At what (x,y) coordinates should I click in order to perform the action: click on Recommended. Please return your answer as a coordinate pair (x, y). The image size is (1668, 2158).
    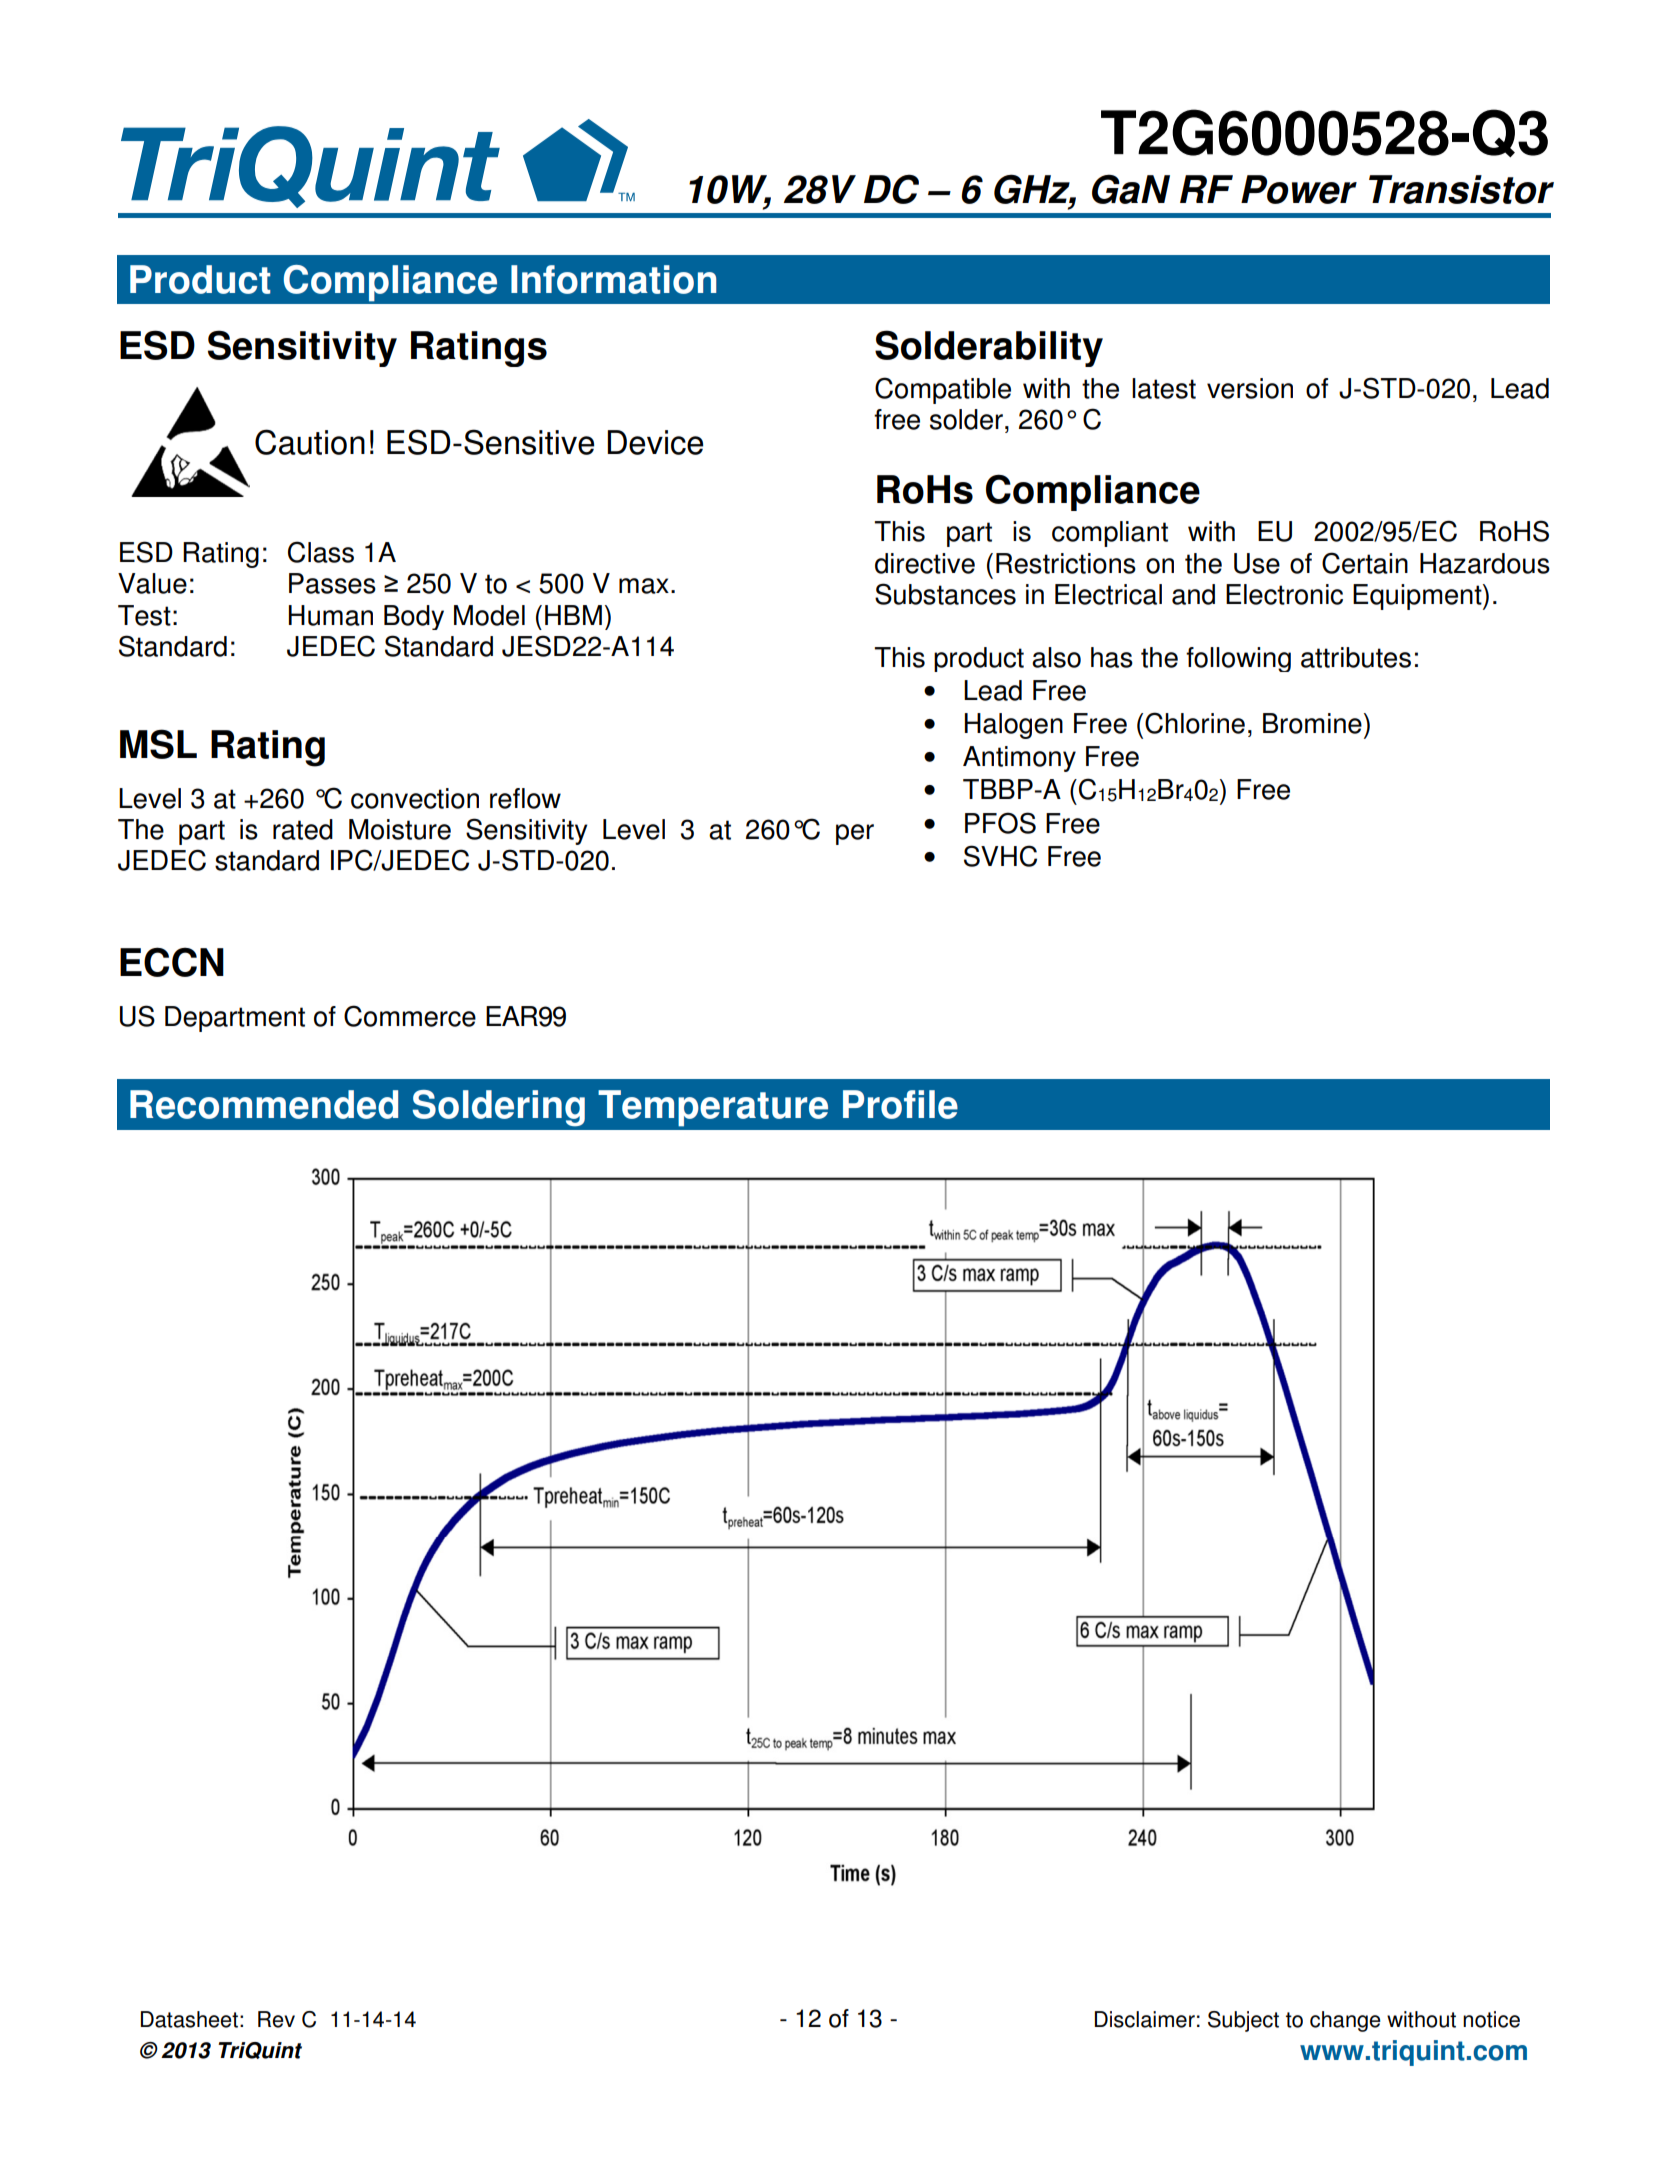
    Looking at the image, I should click on (264, 1104).
